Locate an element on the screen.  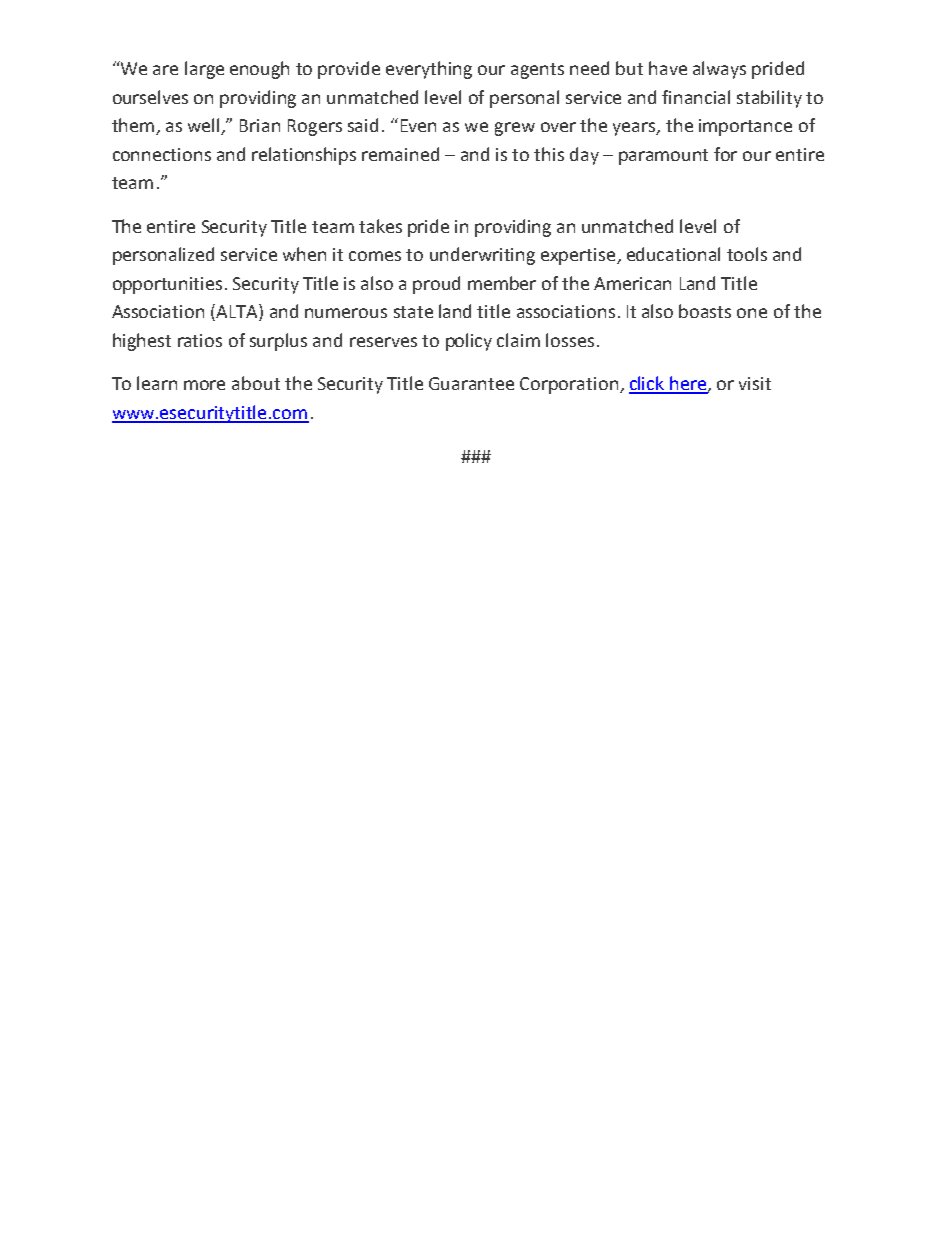
more is located at coordinates (204, 385).
